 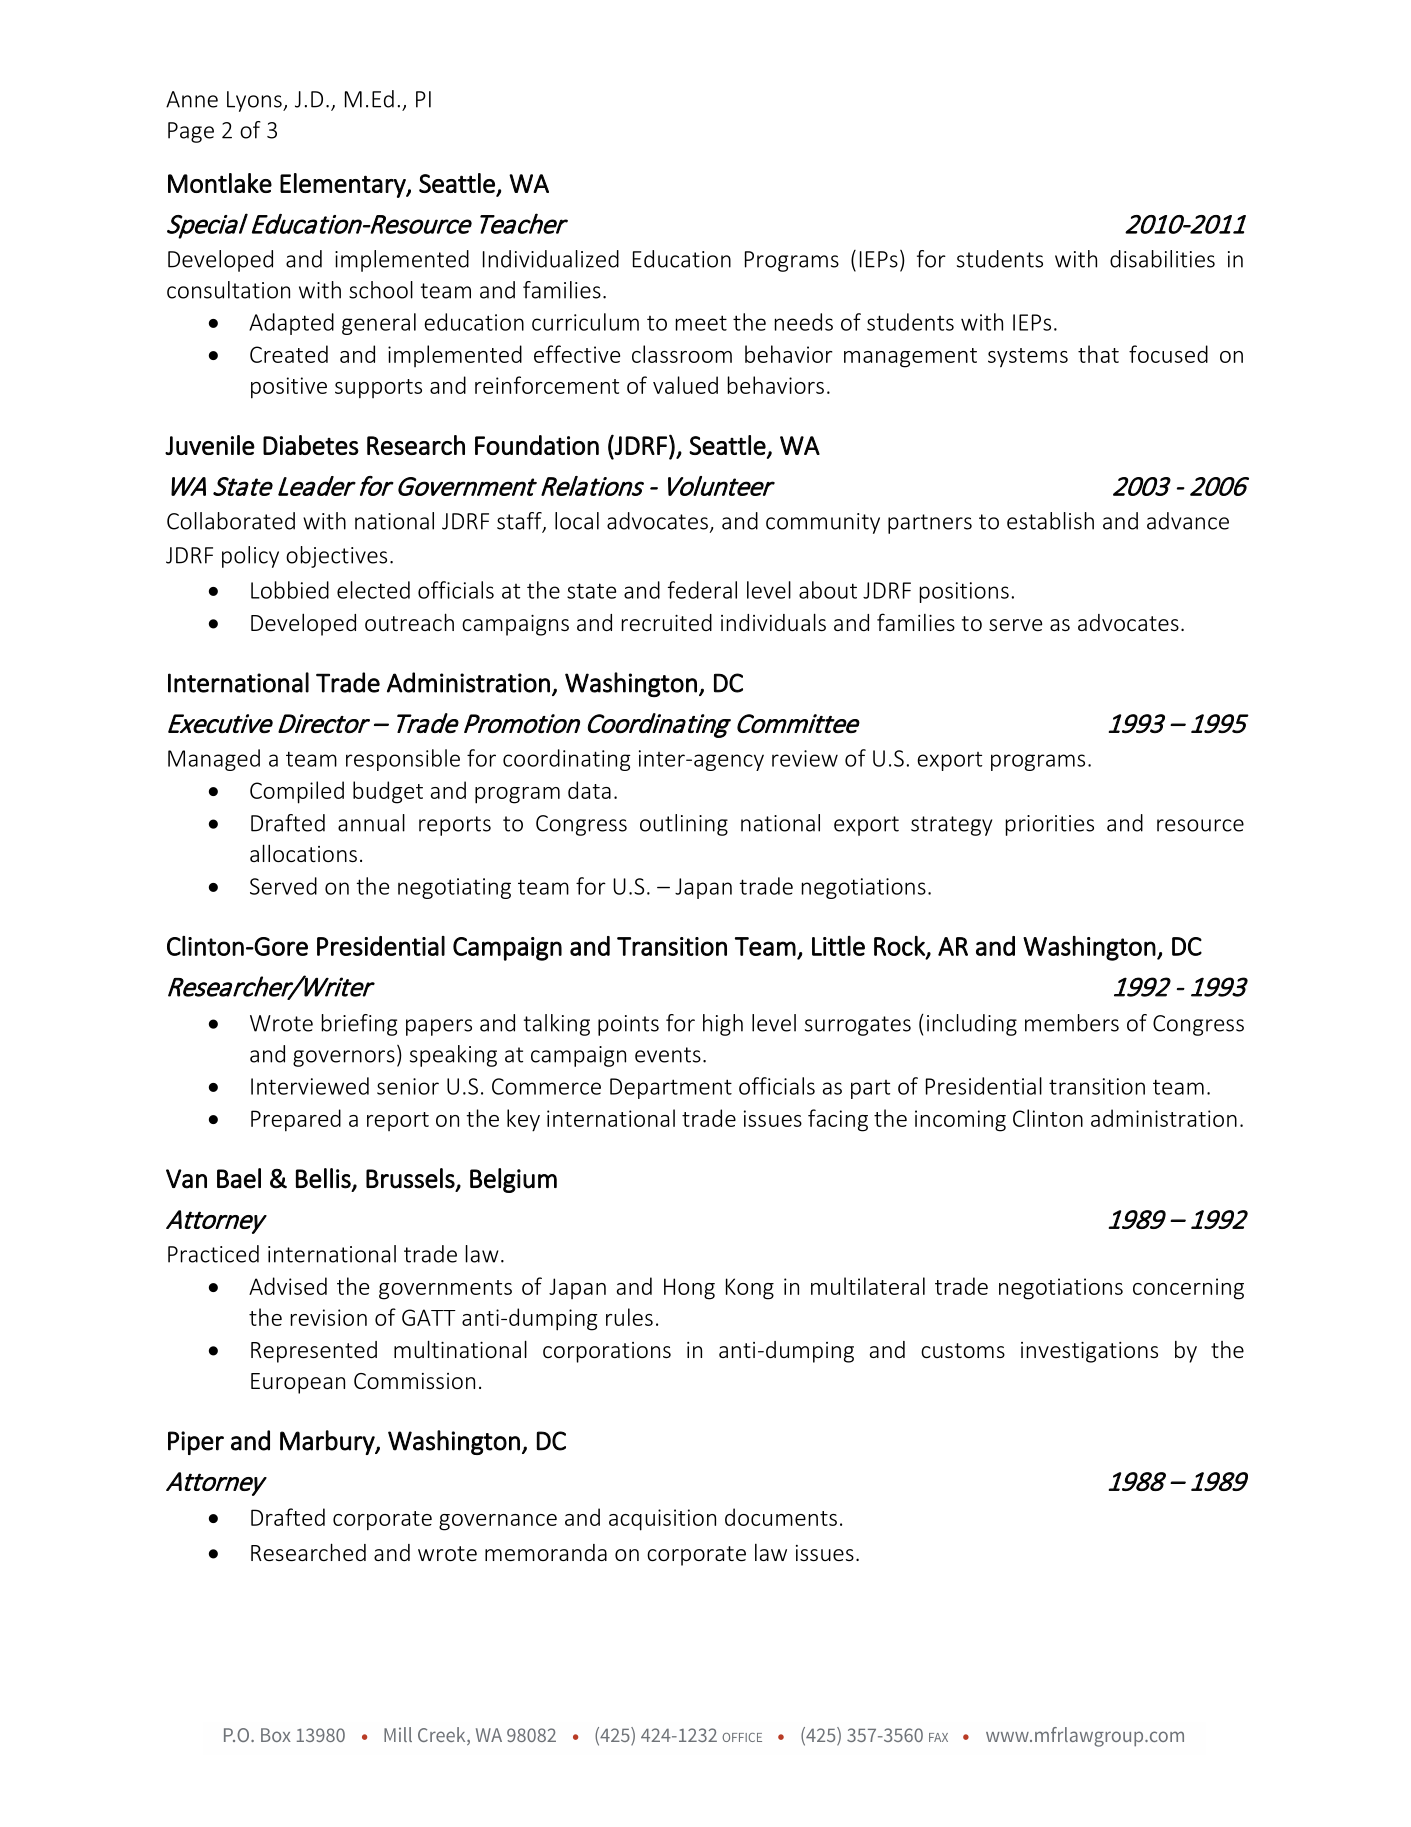 I want to click on Diabetes, so click(x=311, y=445).
